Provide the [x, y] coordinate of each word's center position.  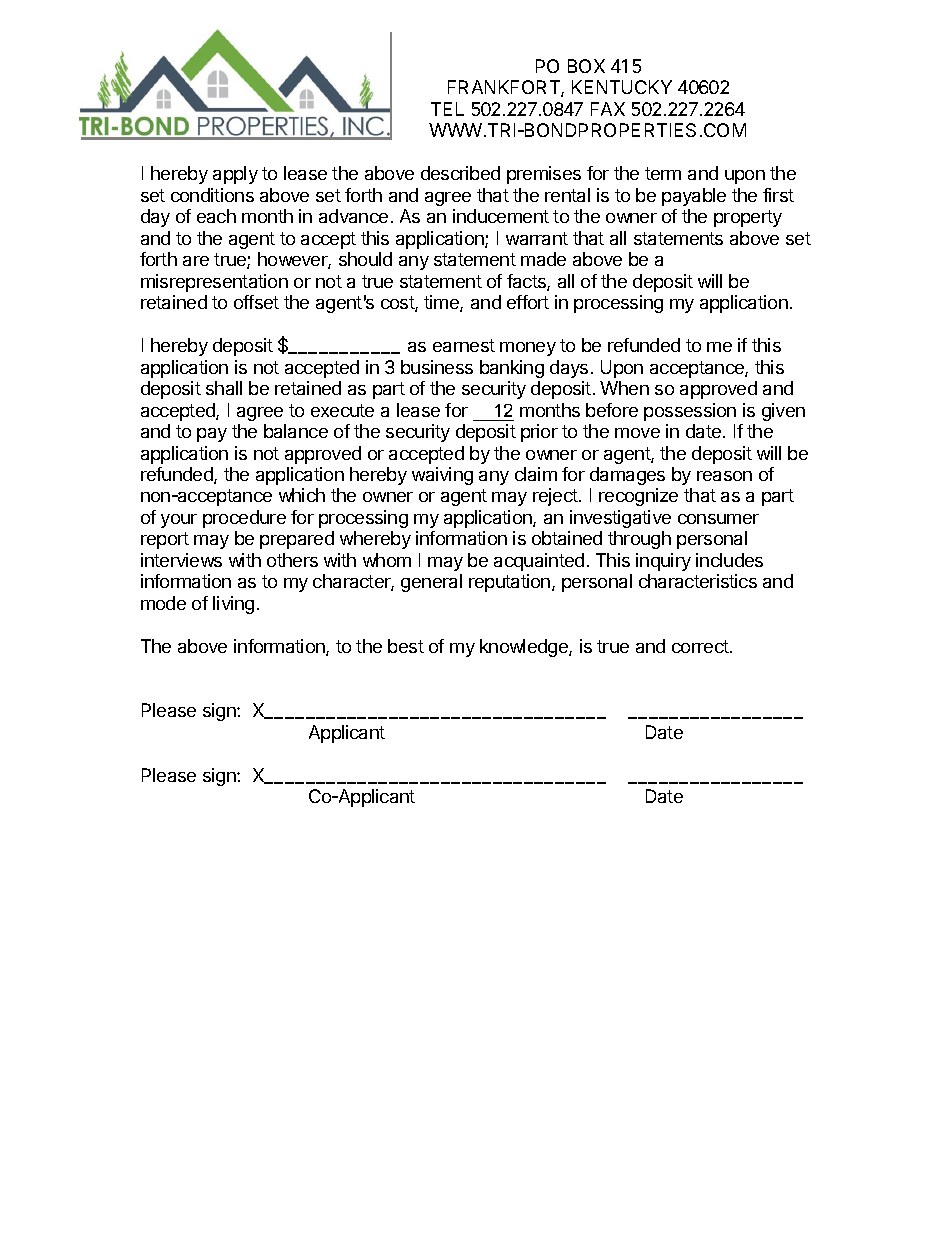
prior [539, 433]
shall [224, 388]
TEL [447, 109]
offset [256, 302]
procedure [244, 519]
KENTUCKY [622, 87]
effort [528, 302]
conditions [212, 195]
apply [235, 175]
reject [556, 497]
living [233, 605]
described [460, 173]
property [748, 218]
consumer [718, 519]
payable [694, 197]
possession [690, 412]
